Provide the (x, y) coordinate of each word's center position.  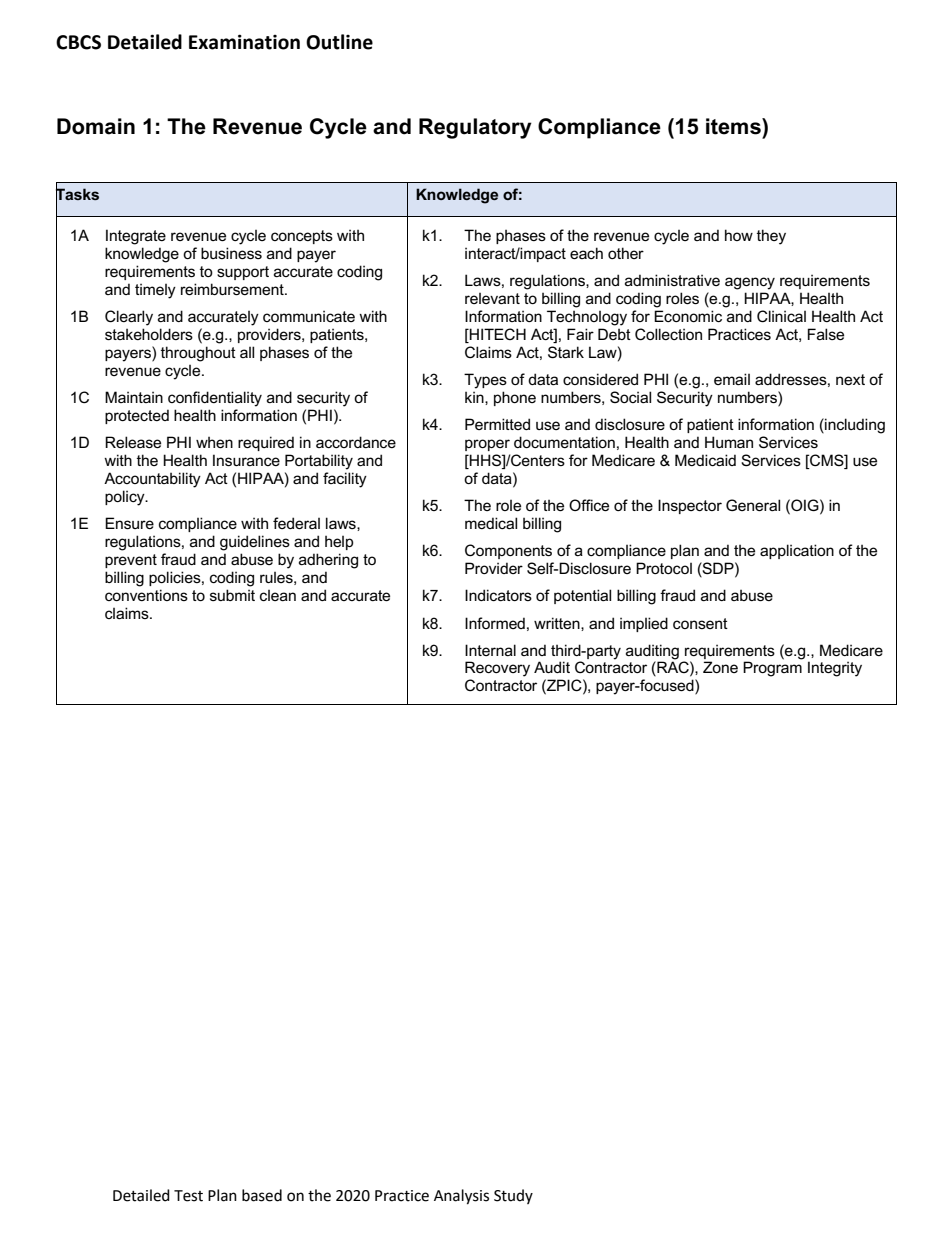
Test (188, 1196)
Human (729, 442)
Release (133, 442)
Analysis (461, 1197)
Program (772, 669)
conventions (146, 595)
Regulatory (475, 128)
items (734, 126)
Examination (244, 42)
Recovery (497, 669)
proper (487, 445)
